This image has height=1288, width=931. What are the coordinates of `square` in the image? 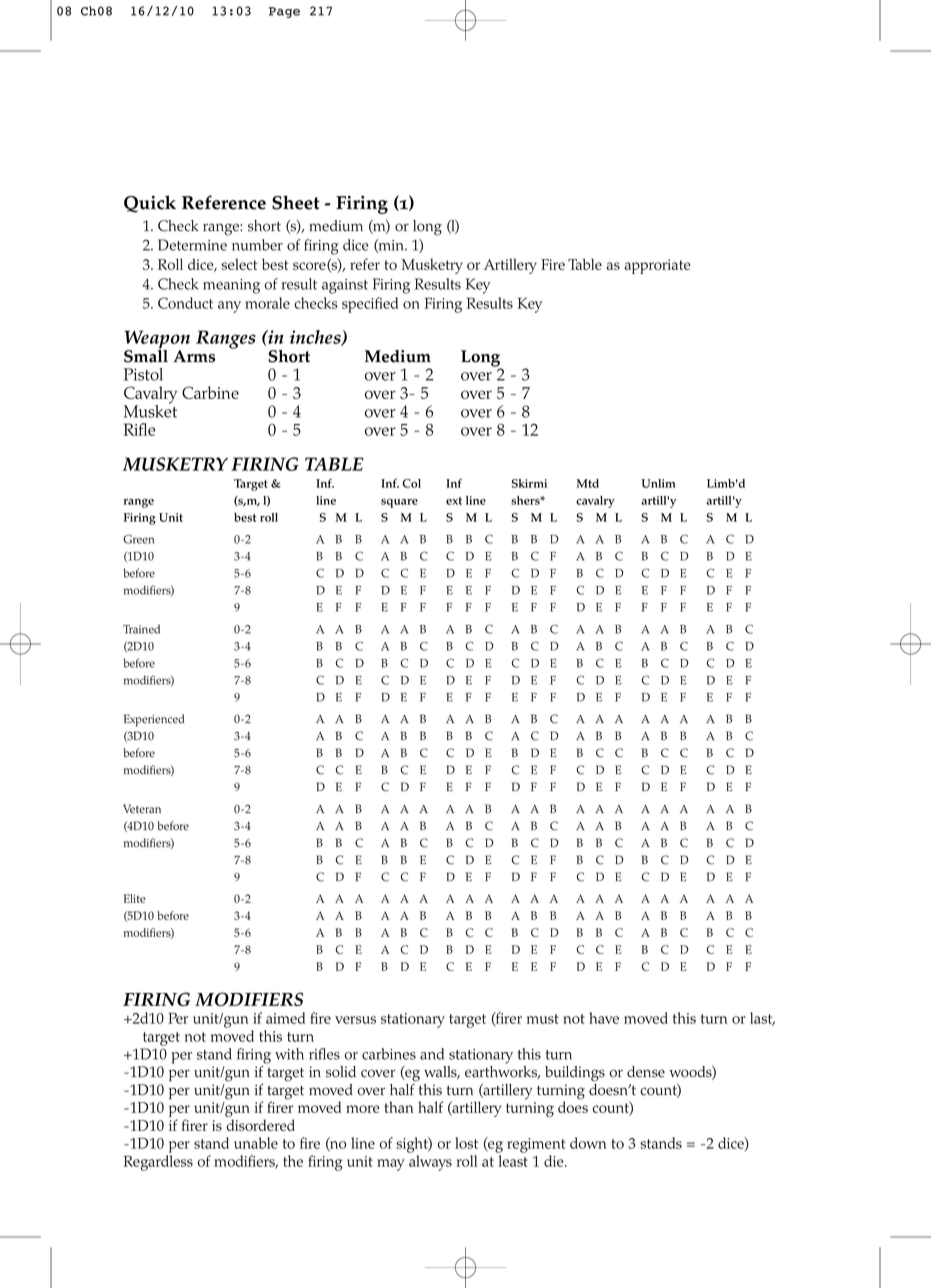 It's located at (399, 503).
